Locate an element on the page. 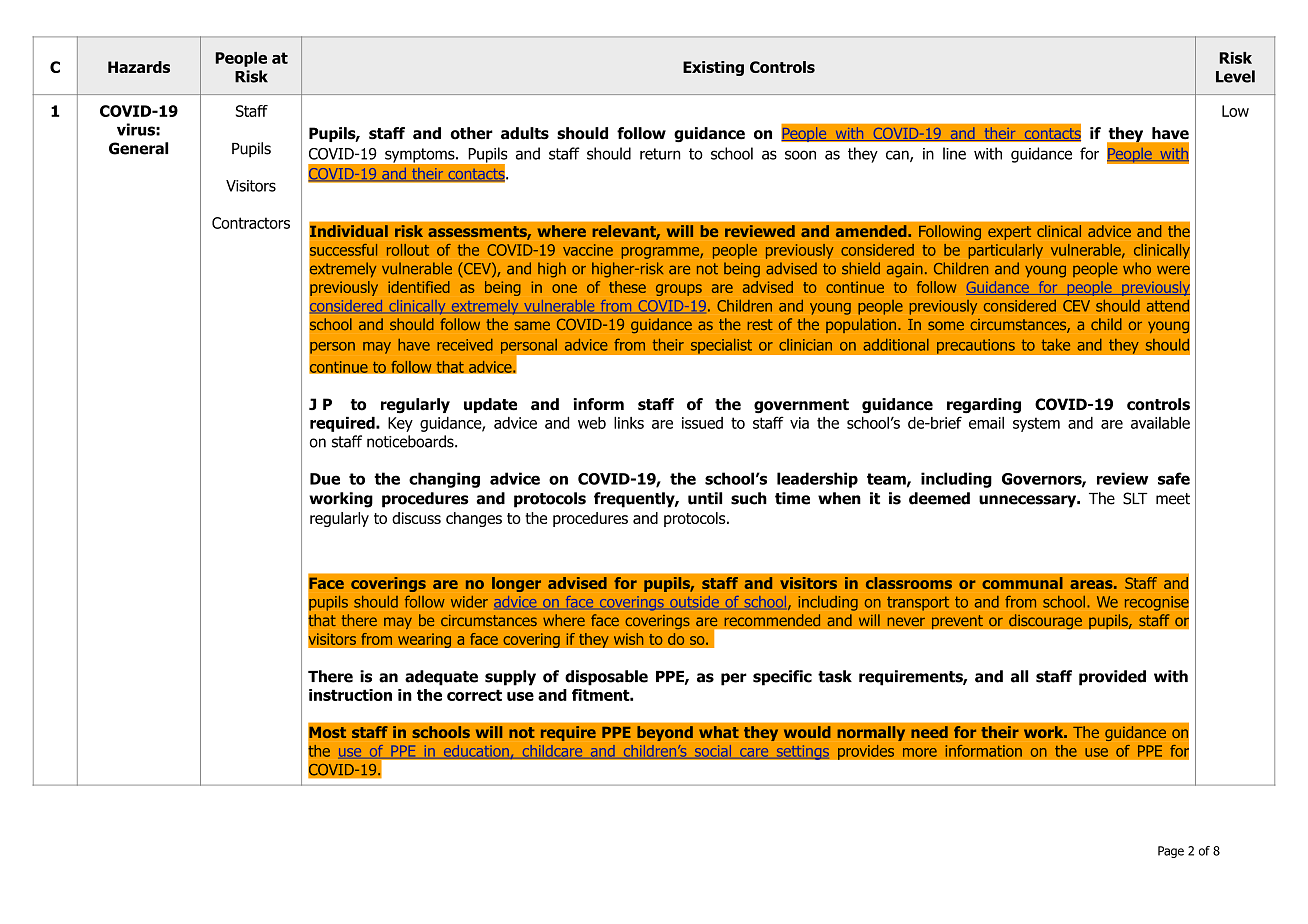  received is located at coordinates (465, 345).
